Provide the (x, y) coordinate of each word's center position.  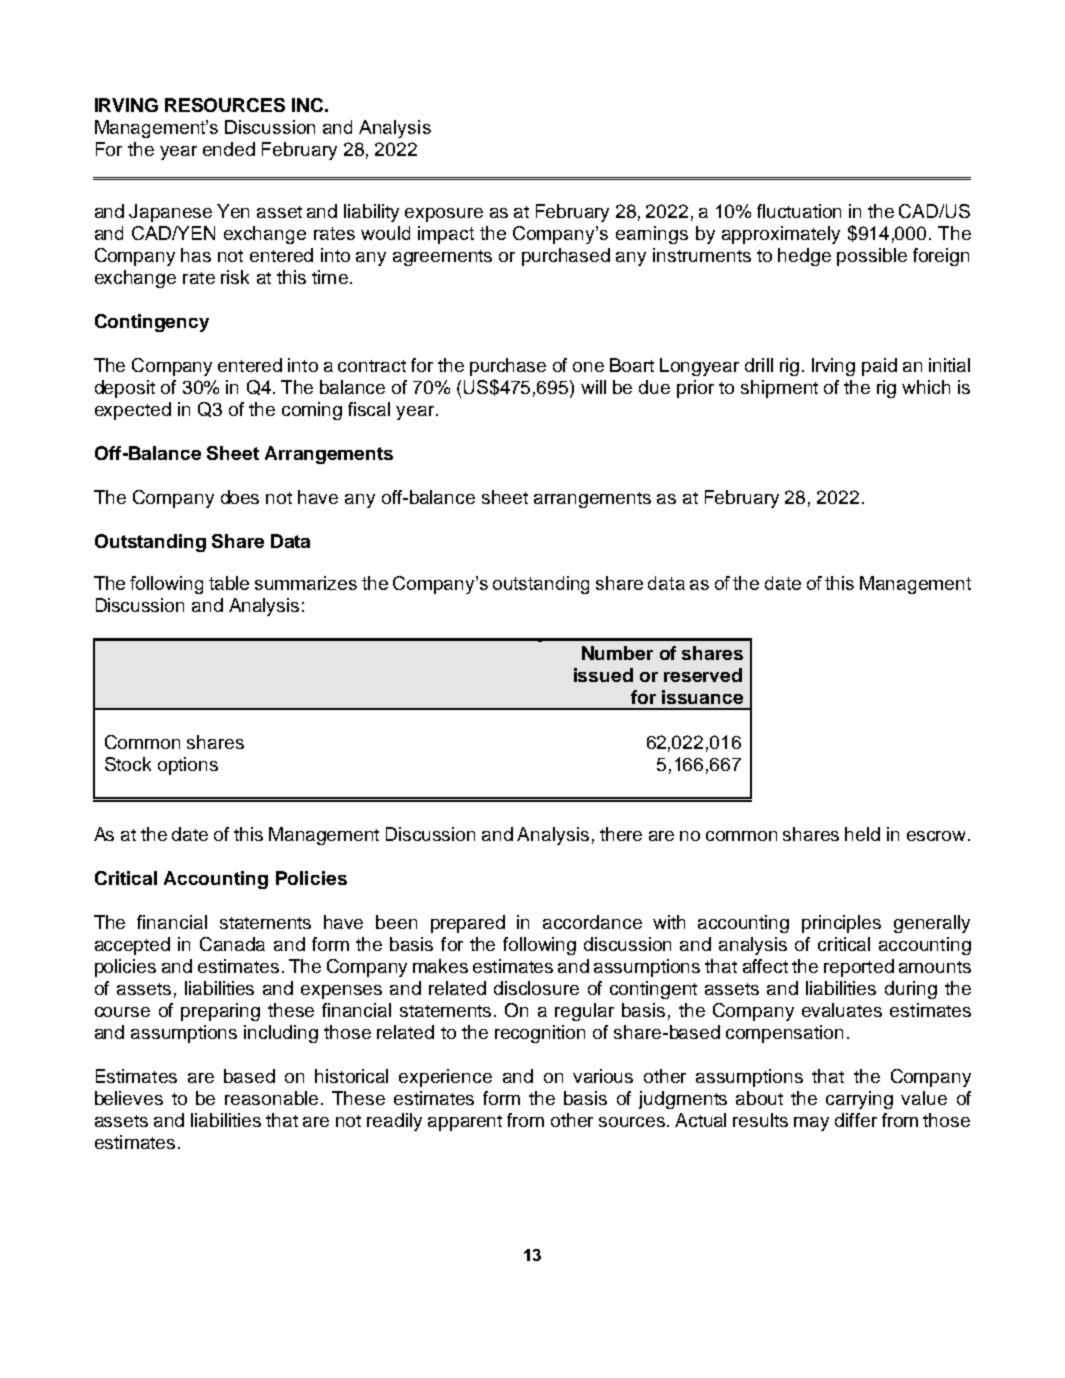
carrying (859, 1100)
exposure (444, 215)
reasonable (271, 1098)
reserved (703, 675)
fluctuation (799, 211)
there (621, 834)
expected (133, 411)
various (603, 1076)
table (229, 583)
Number (617, 653)
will (593, 387)
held (862, 834)
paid (879, 367)
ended (229, 149)
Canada (232, 944)
